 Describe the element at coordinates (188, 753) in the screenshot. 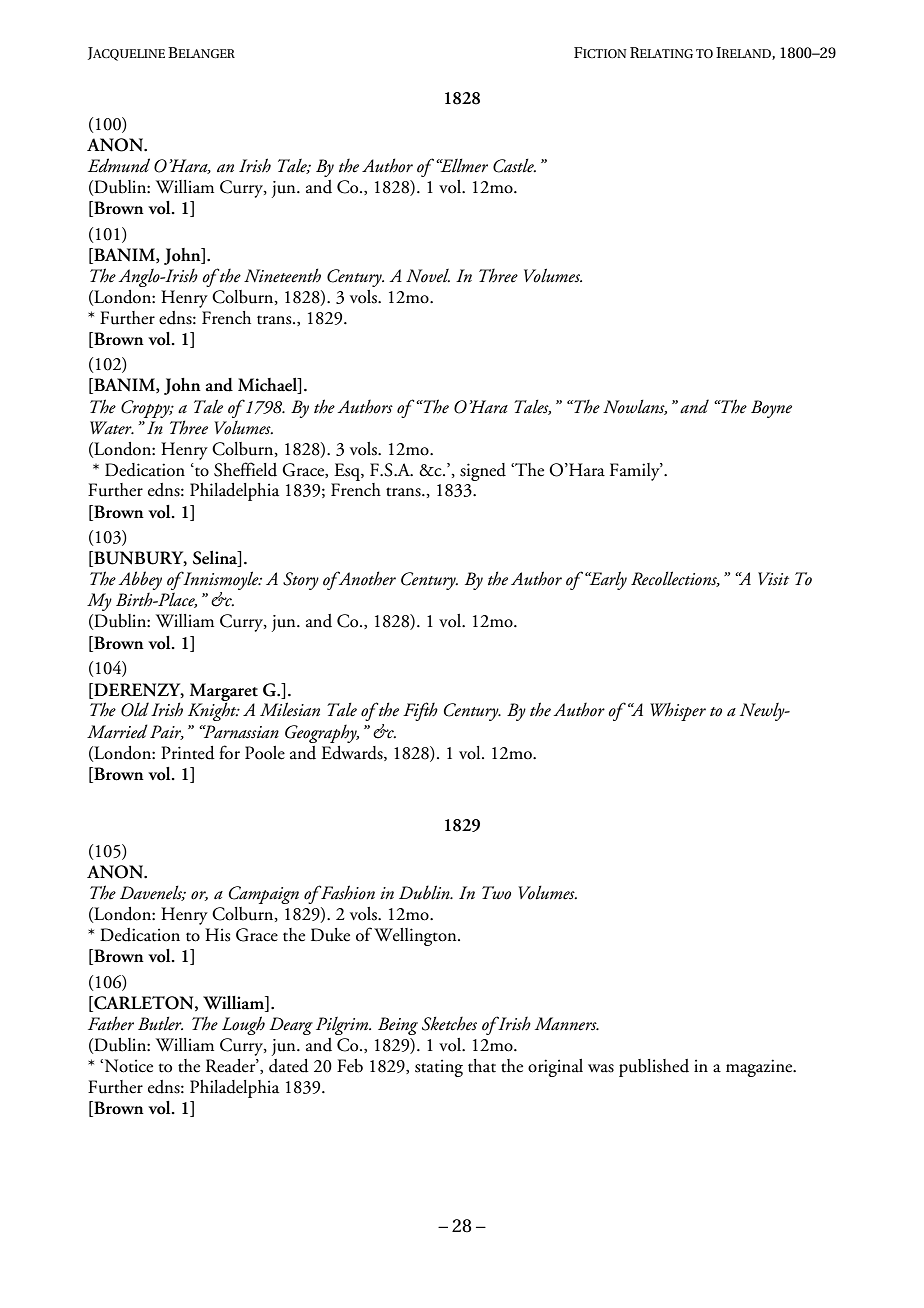

I see `Printed` at that location.
